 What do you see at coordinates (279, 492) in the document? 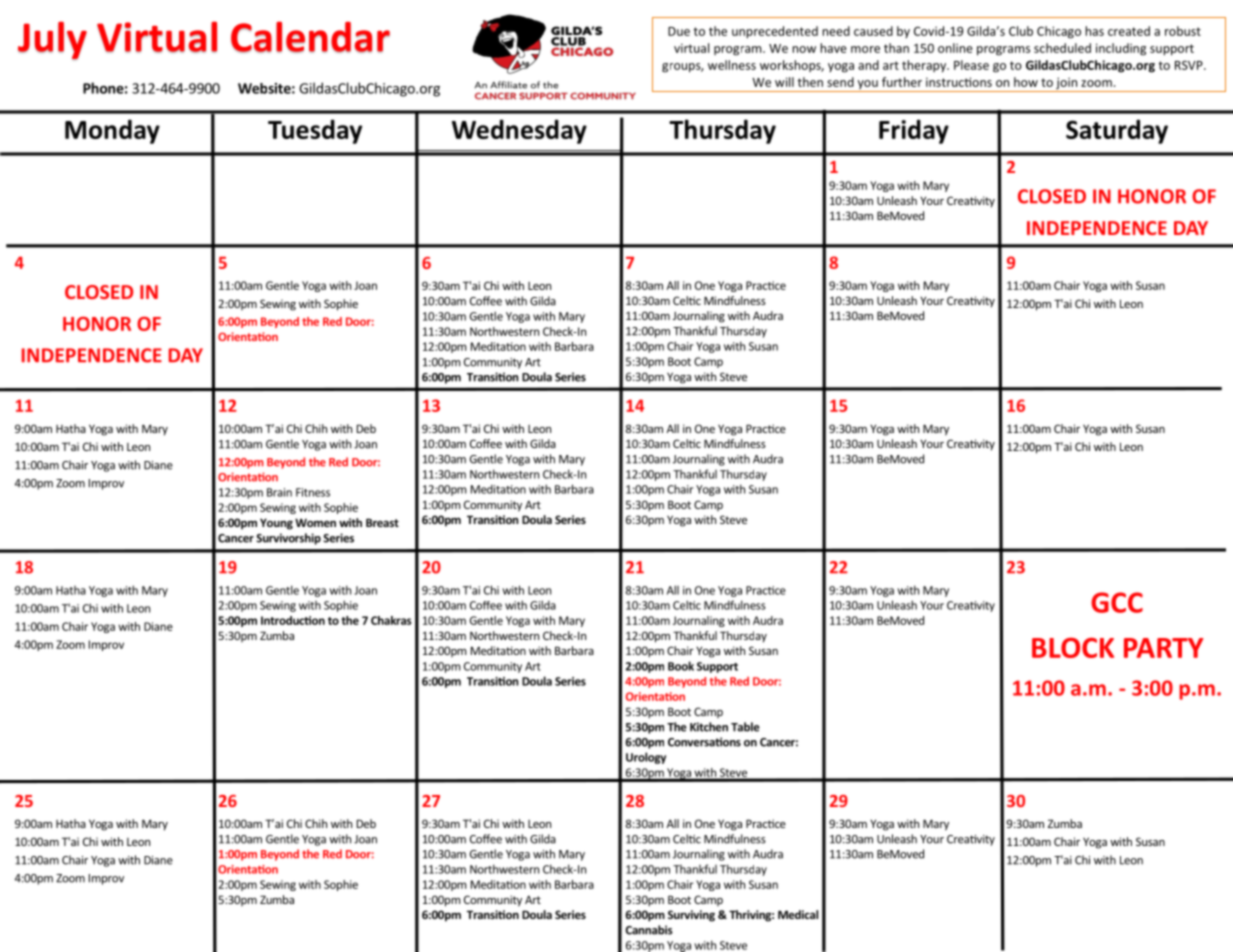
I see `Brain` at bounding box center [279, 492].
